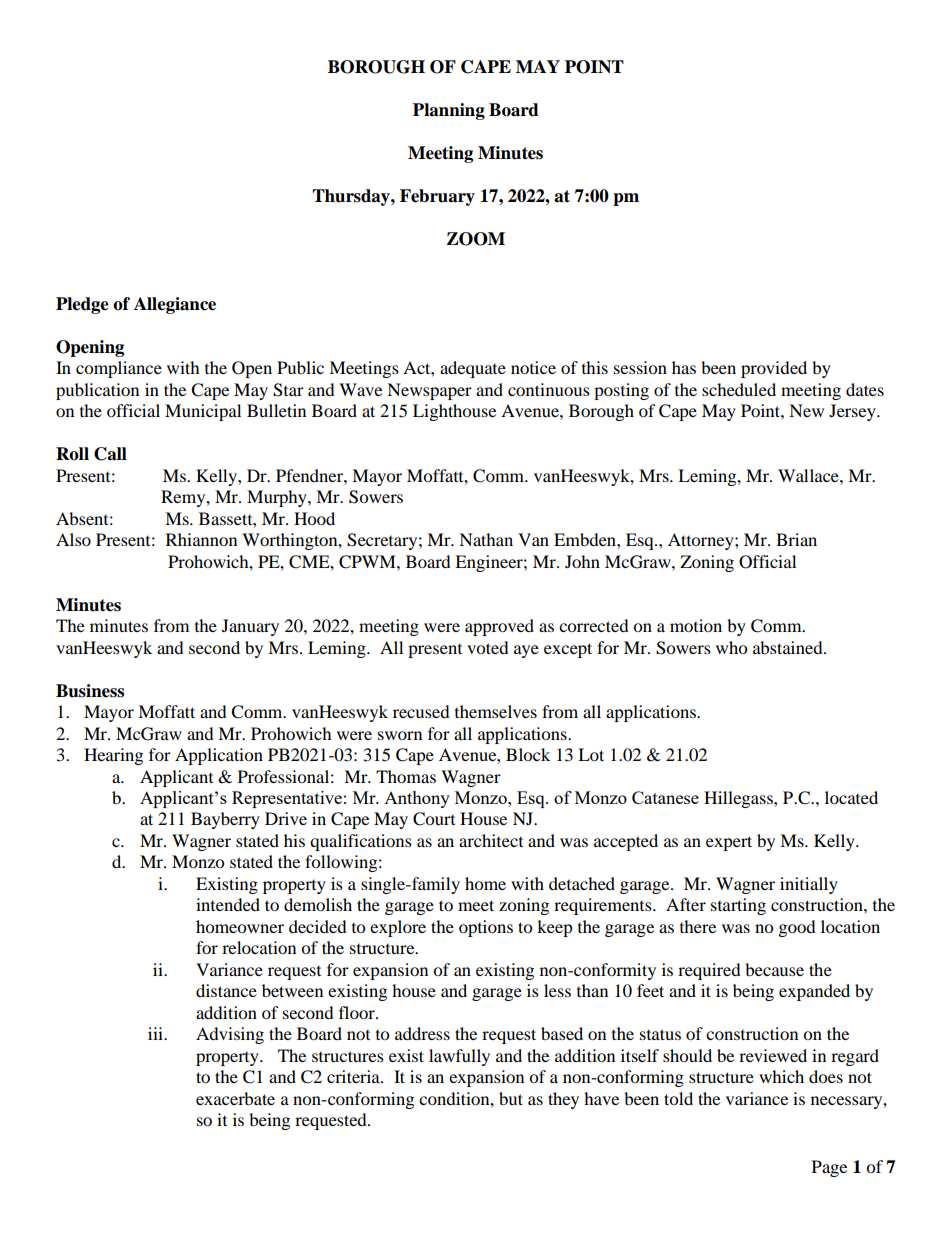 The height and width of the image is (1233, 952). I want to click on ZOOM, so click(476, 239).
